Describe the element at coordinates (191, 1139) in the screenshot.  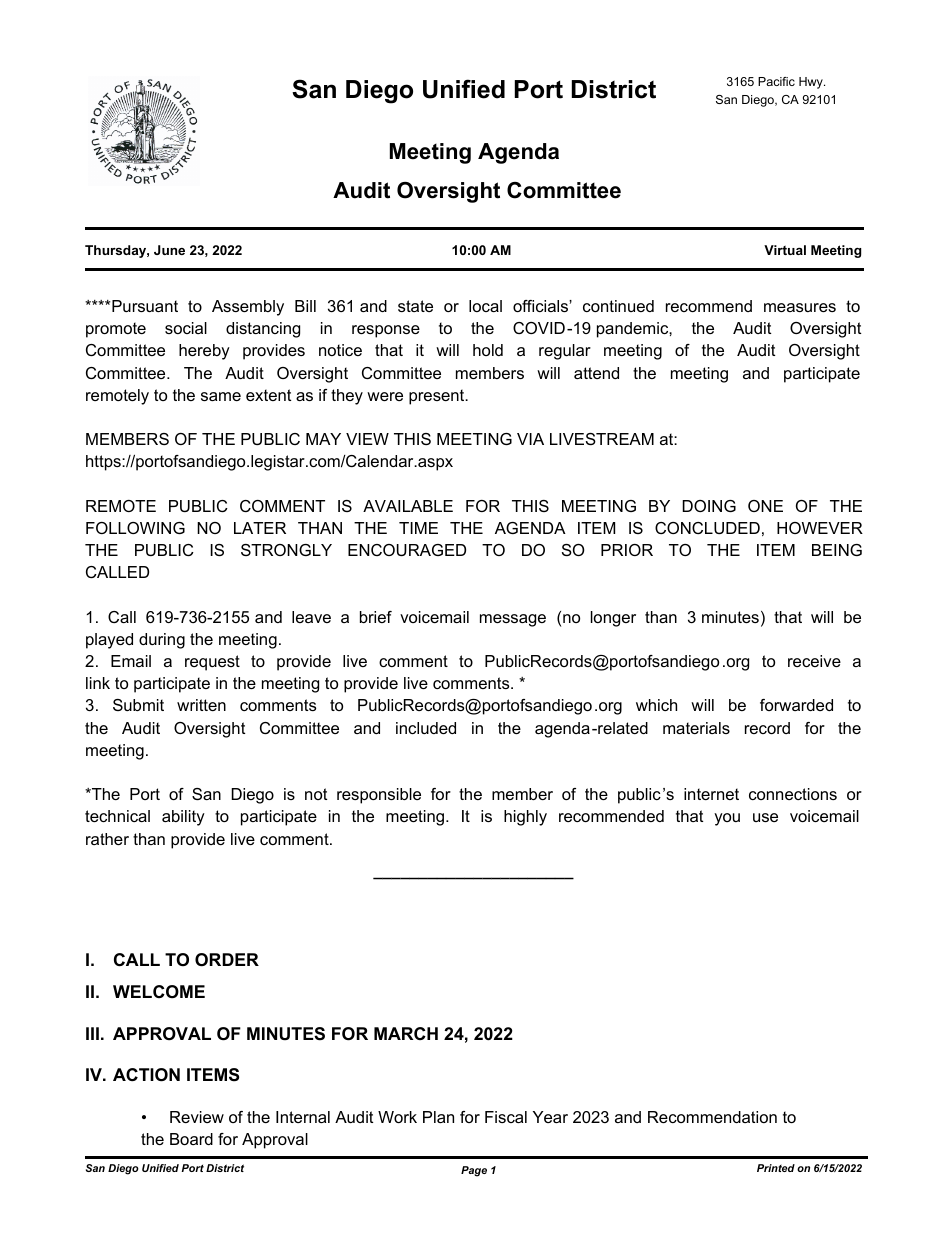
I see `Board` at that location.
